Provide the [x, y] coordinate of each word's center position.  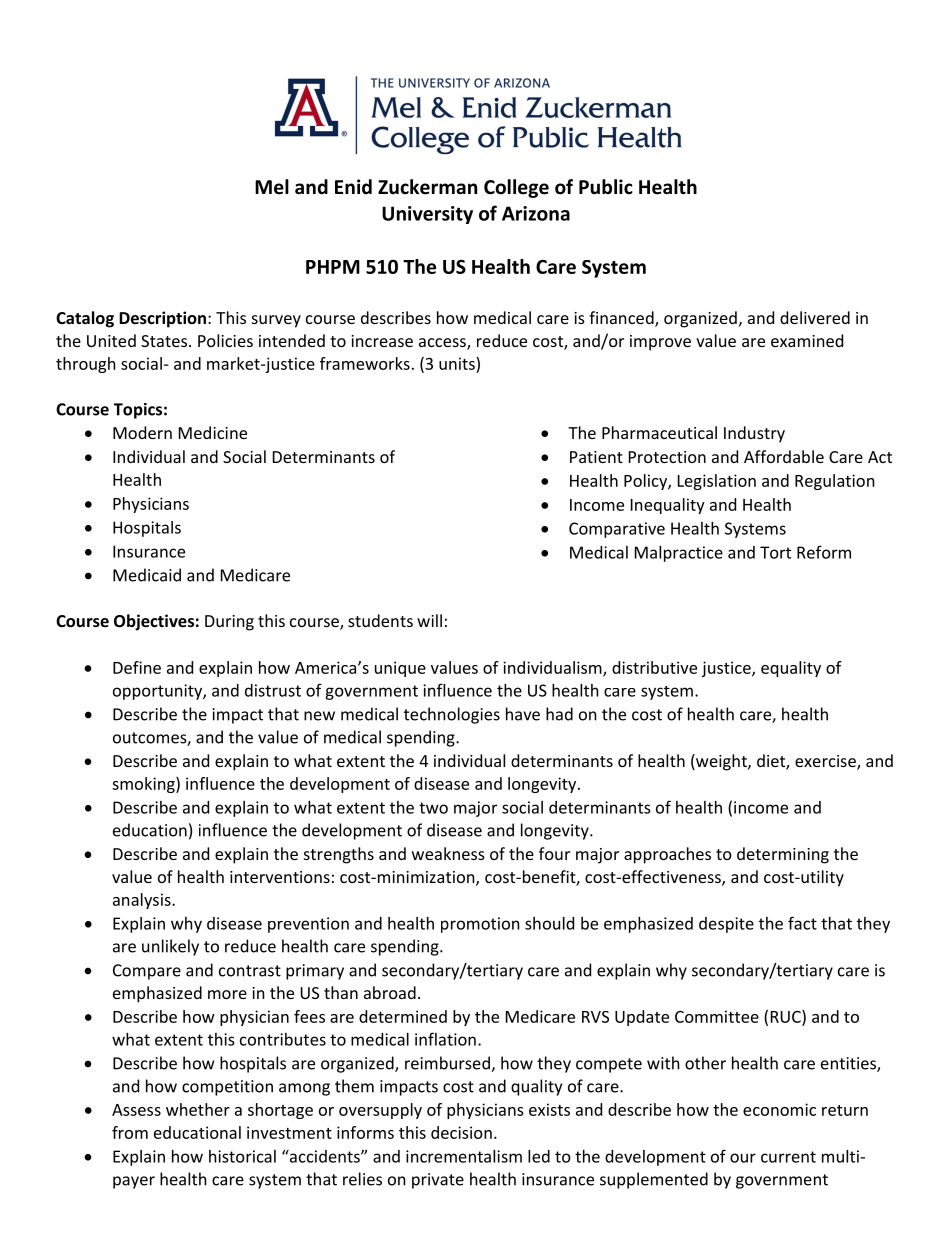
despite [726, 925]
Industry [754, 434]
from [130, 1132]
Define [137, 667]
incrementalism [464, 1156]
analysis [143, 901]
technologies [452, 715]
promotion [480, 925]
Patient [596, 457]
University [427, 215]
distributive [654, 667]
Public [606, 187]
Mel [272, 187]
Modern [142, 432]
